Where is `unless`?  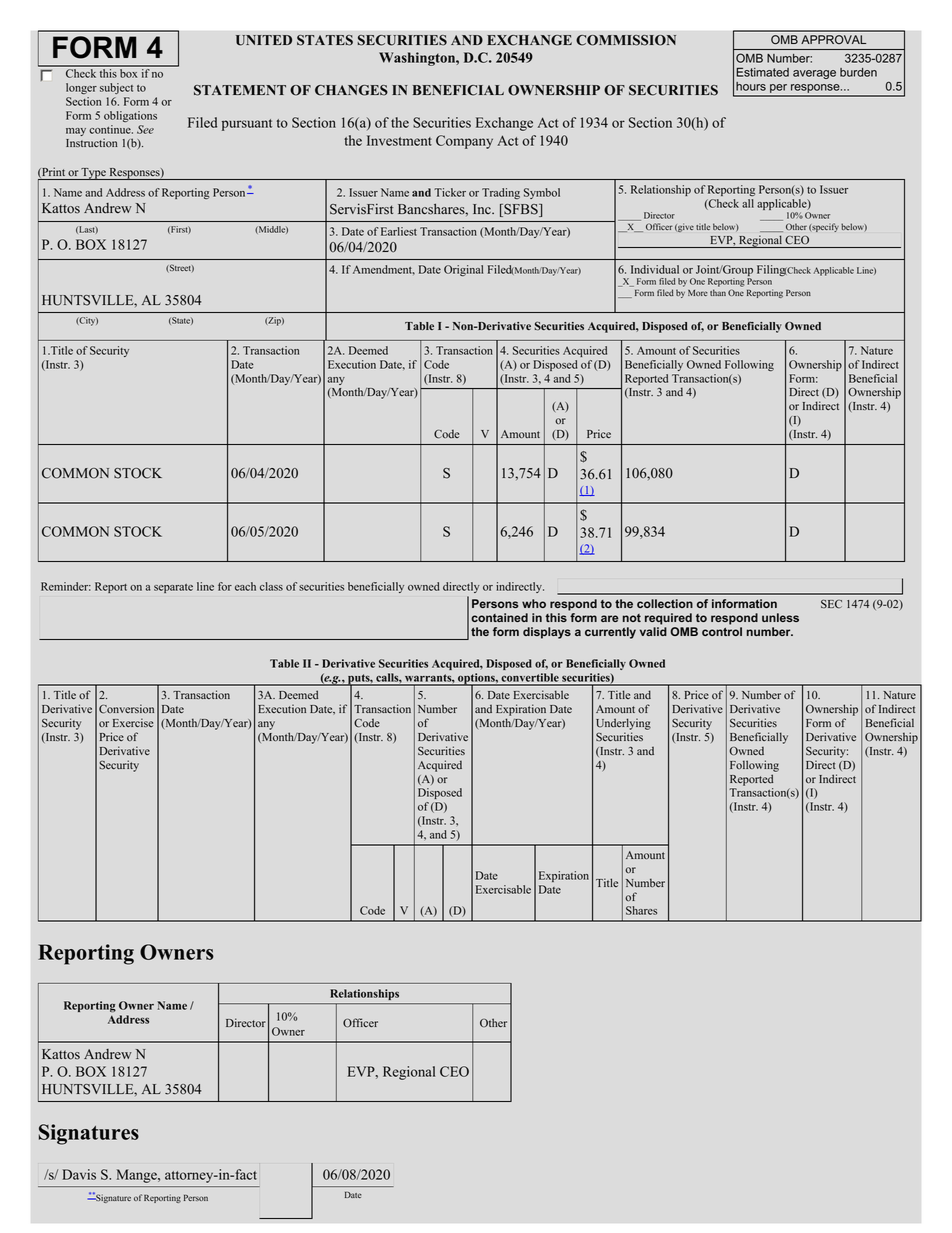
unless is located at coordinates (780, 617).
